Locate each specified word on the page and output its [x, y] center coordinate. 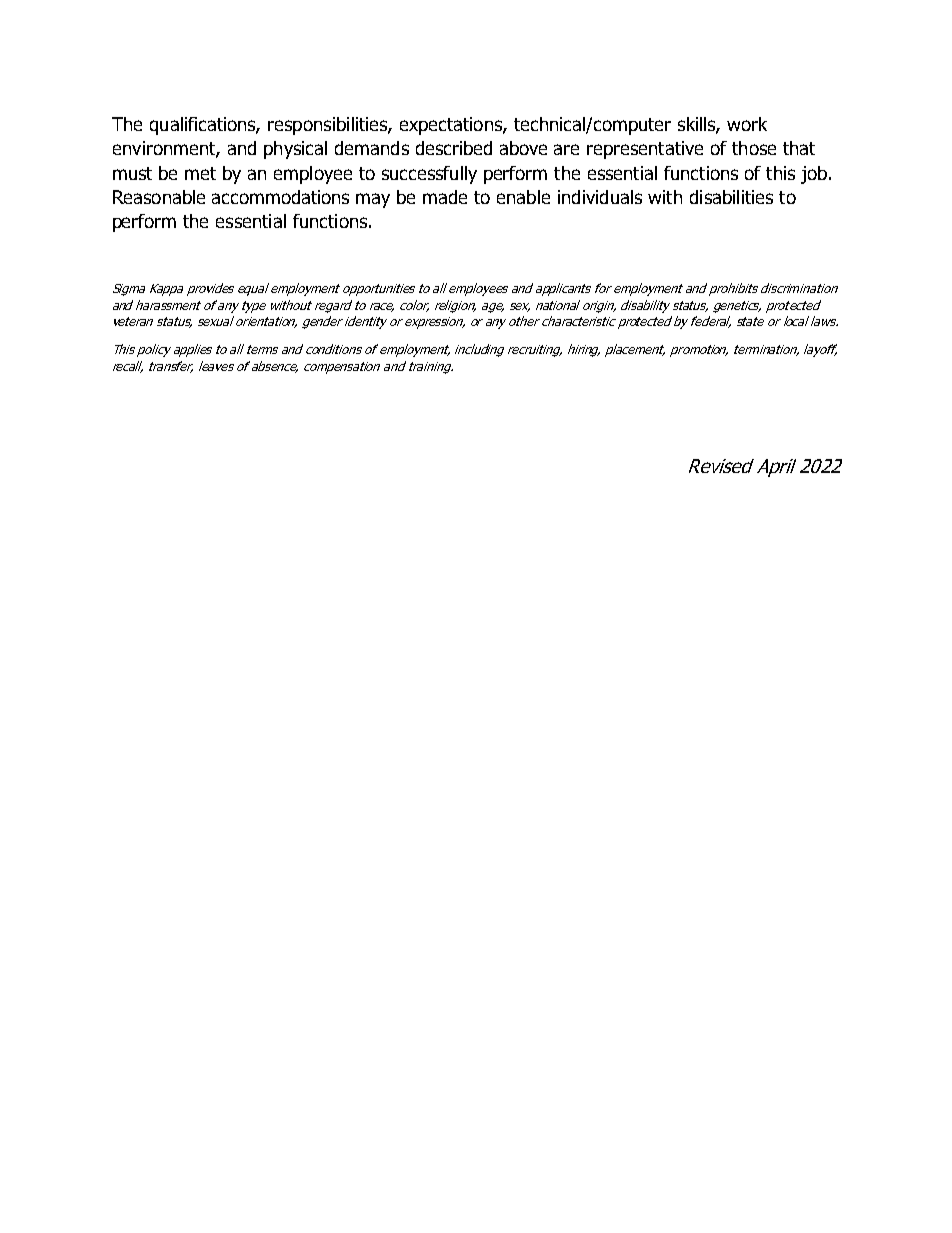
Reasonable [159, 197]
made [445, 197]
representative [645, 150]
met [200, 173]
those [754, 148]
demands [372, 148]
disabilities [731, 197]
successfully [429, 175]
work [747, 124]
